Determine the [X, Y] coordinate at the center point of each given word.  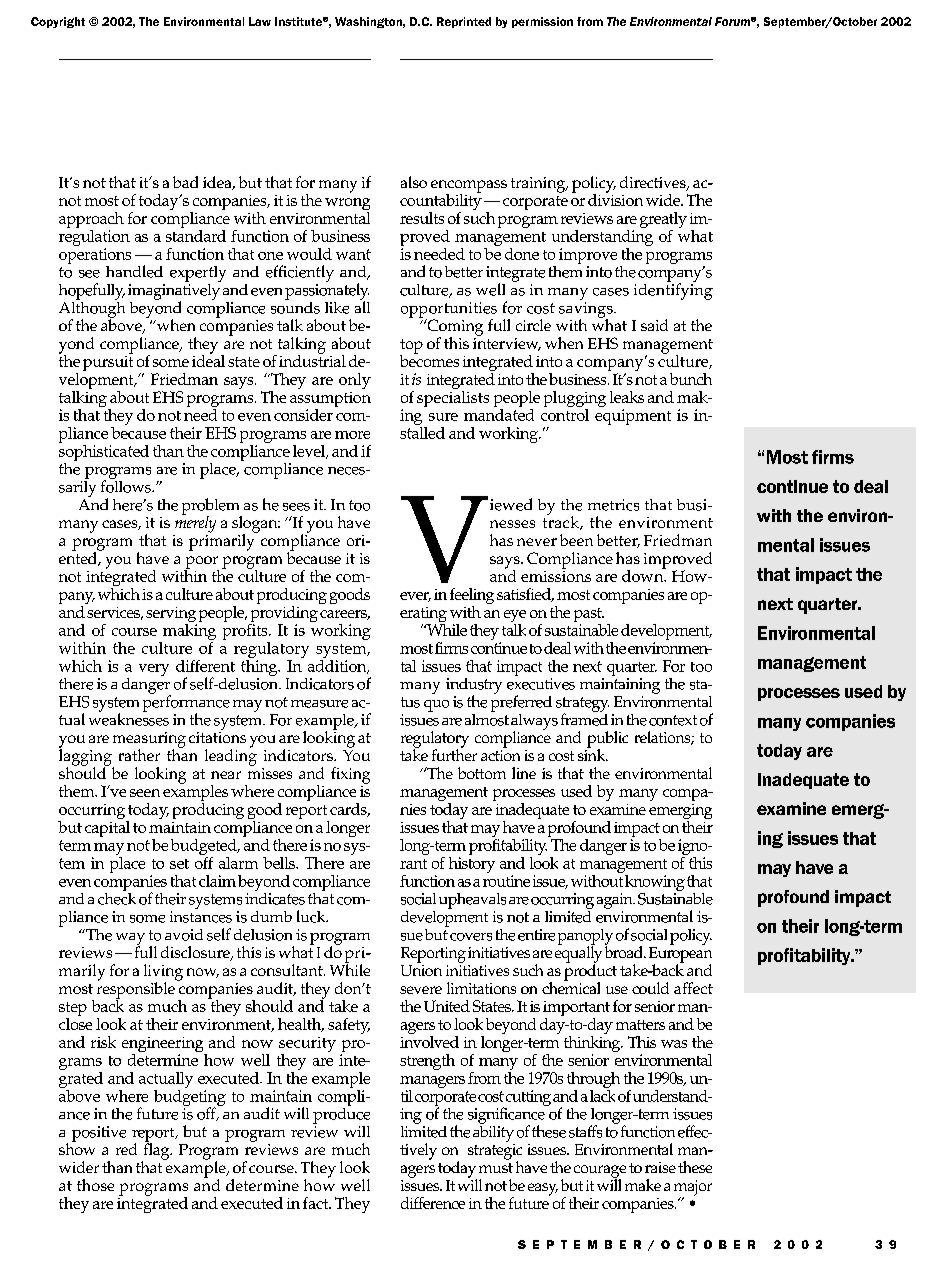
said [654, 325]
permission [542, 22]
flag [157, 1151]
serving [171, 616]
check [117, 897]
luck [312, 916]
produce [341, 1114]
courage [600, 1172]
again [616, 901]
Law [260, 21]
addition [338, 665]
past [589, 616]
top [411, 347]
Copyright [58, 22]
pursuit [108, 362]
